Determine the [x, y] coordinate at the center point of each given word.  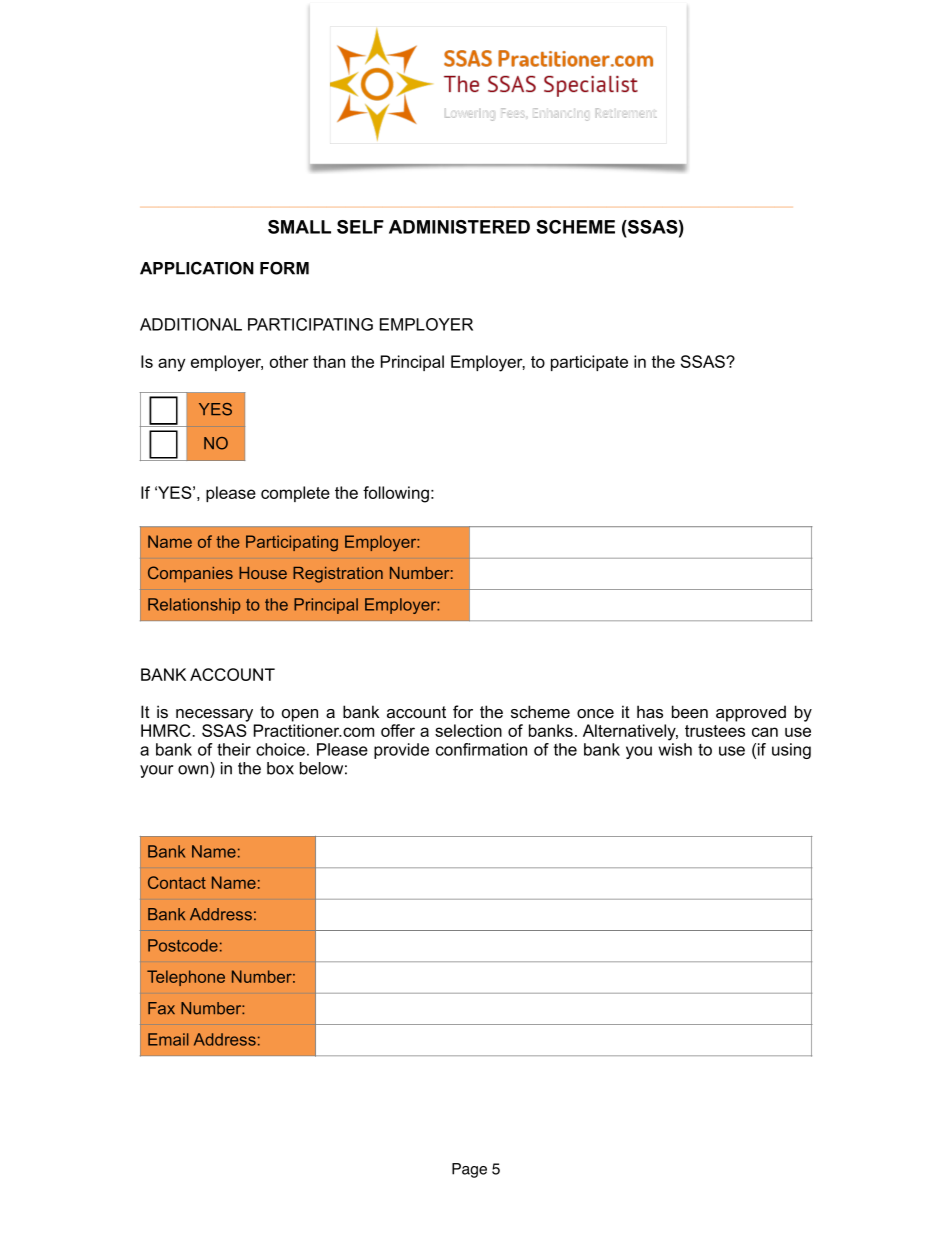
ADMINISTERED [459, 227]
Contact [177, 882]
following [396, 494]
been [690, 712]
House [263, 573]
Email [168, 1039]
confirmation [481, 749]
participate [589, 363]
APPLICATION [197, 268]
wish [675, 749]
